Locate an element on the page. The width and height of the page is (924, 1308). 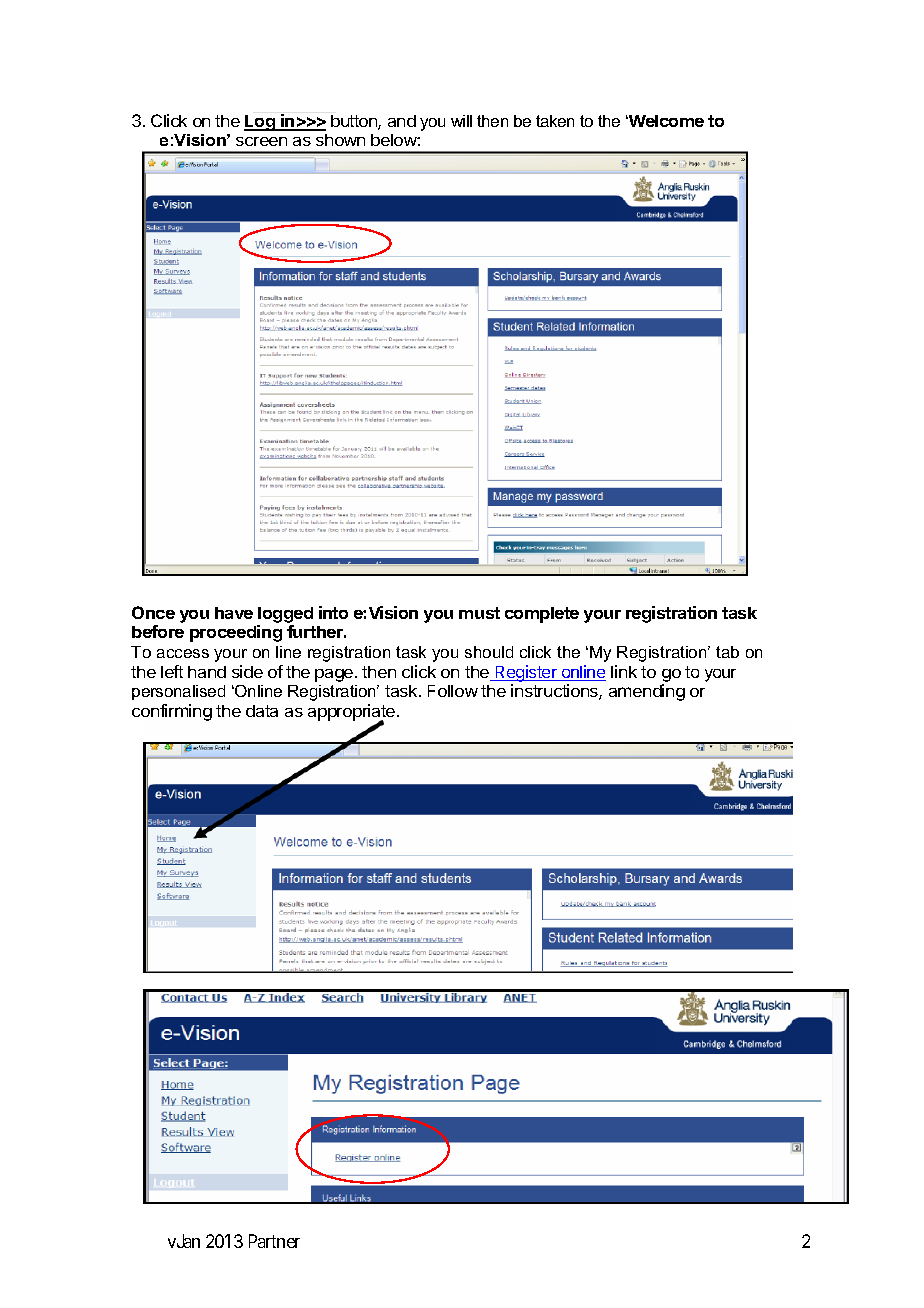
screen is located at coordinates (261, 141).
